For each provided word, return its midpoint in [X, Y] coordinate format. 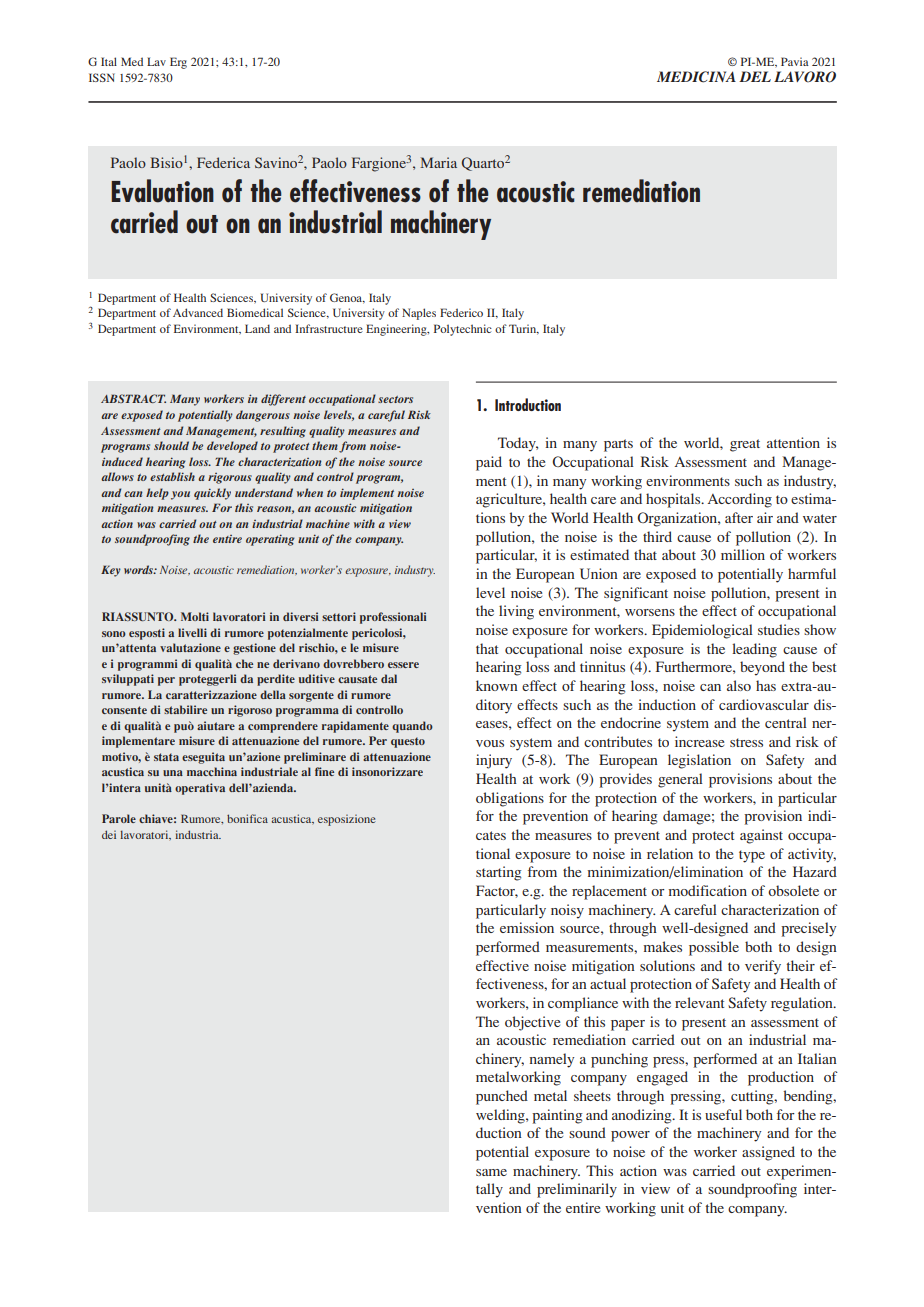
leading [754, 650]
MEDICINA [696, 77]
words [139, 569]
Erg [178, 63]
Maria [438, 162]
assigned [768, 1153]
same [491, 1172]
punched [502, 1097]
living [516, 612]
